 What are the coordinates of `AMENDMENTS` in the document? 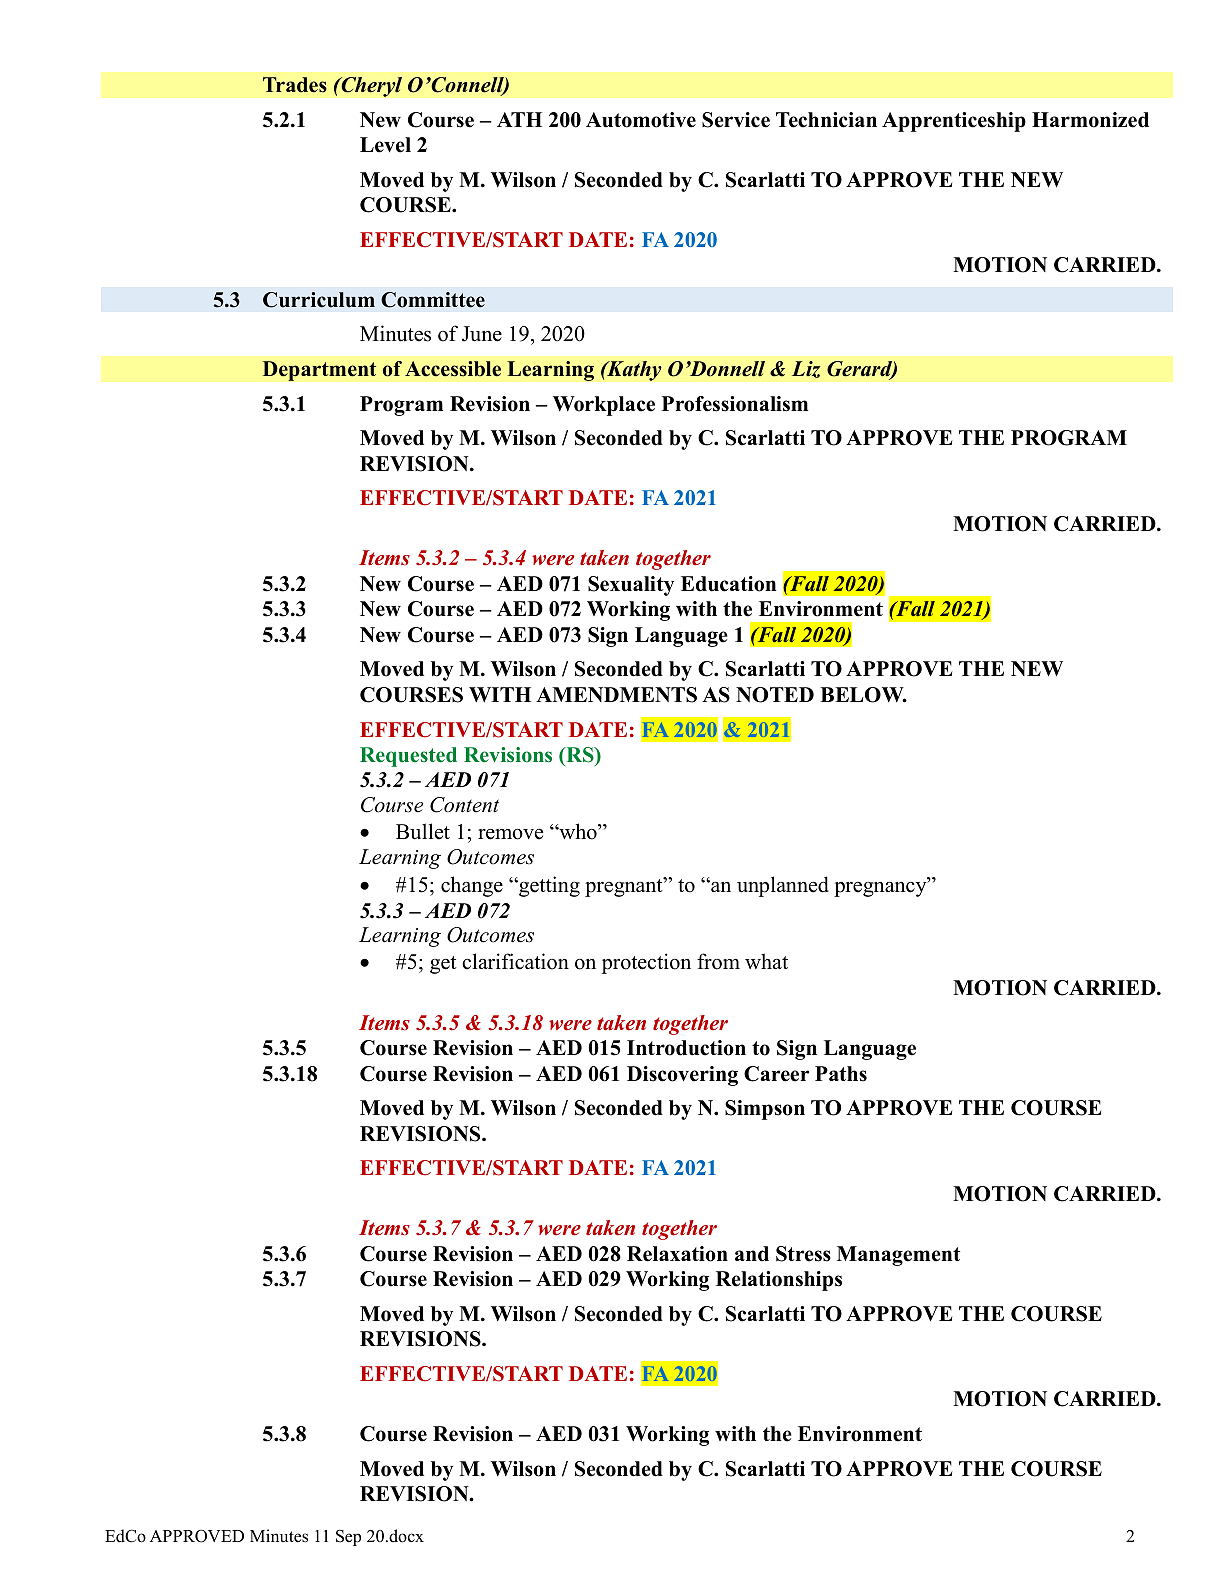 It's located at (616, 695).
